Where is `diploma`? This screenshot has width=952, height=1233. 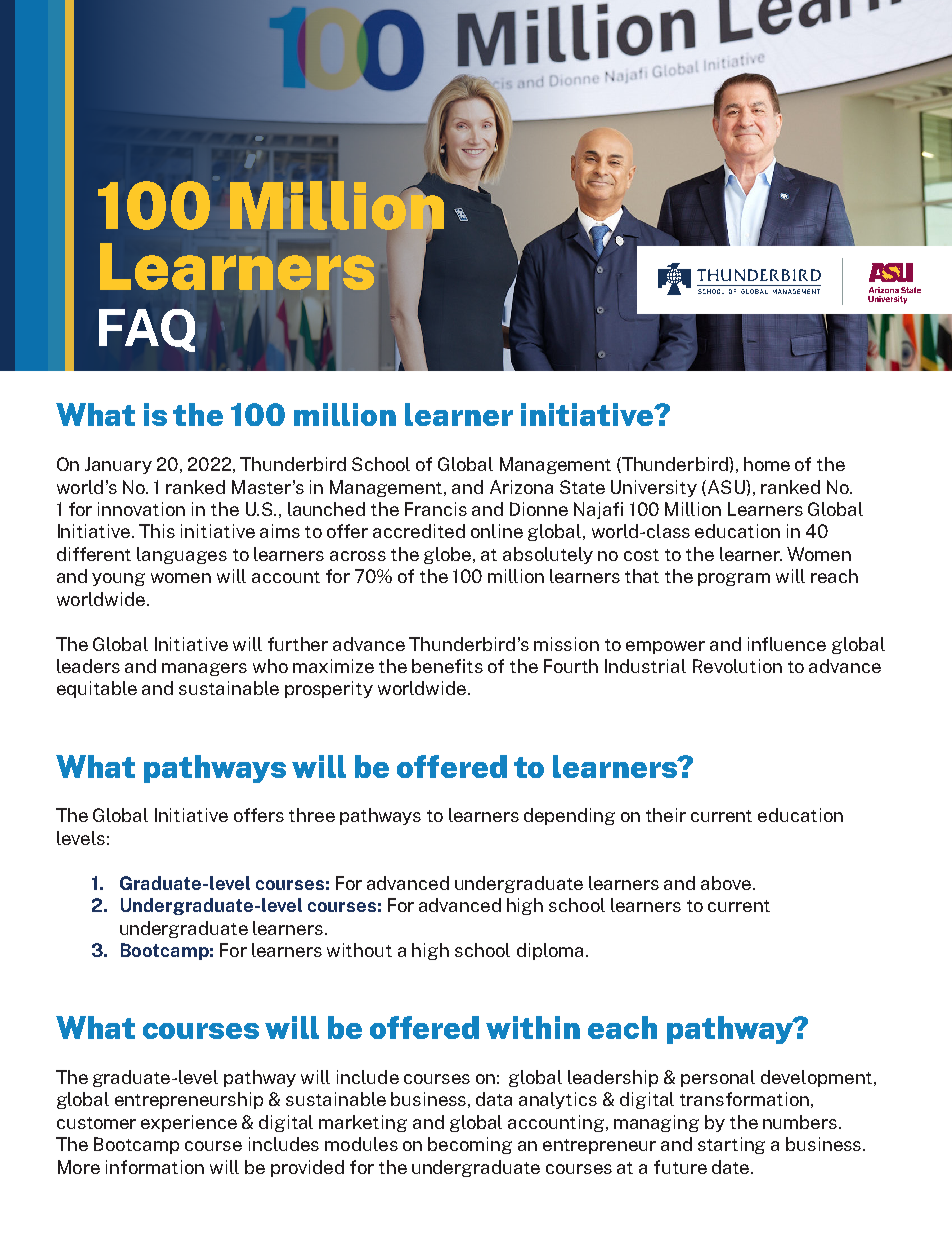 diploma is located at coordinates (550, 951).
